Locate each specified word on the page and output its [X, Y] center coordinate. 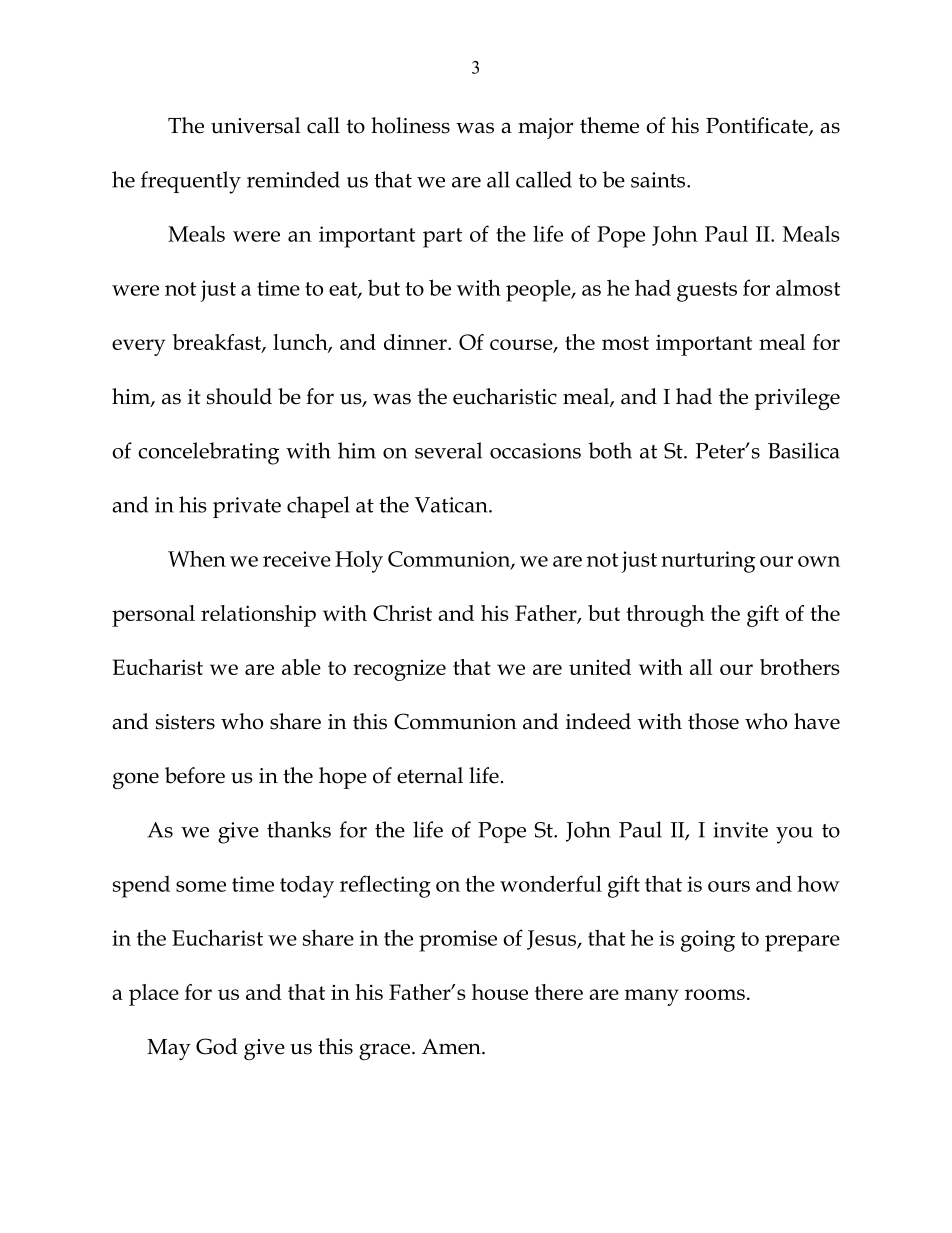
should [239, 396]
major [545, 128]
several [448, 450]
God [217, 1046]
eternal [430, 775]
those [713, 721]
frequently [191, 182]
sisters [185, 722]
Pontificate [758, 126]
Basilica [804, 450]
